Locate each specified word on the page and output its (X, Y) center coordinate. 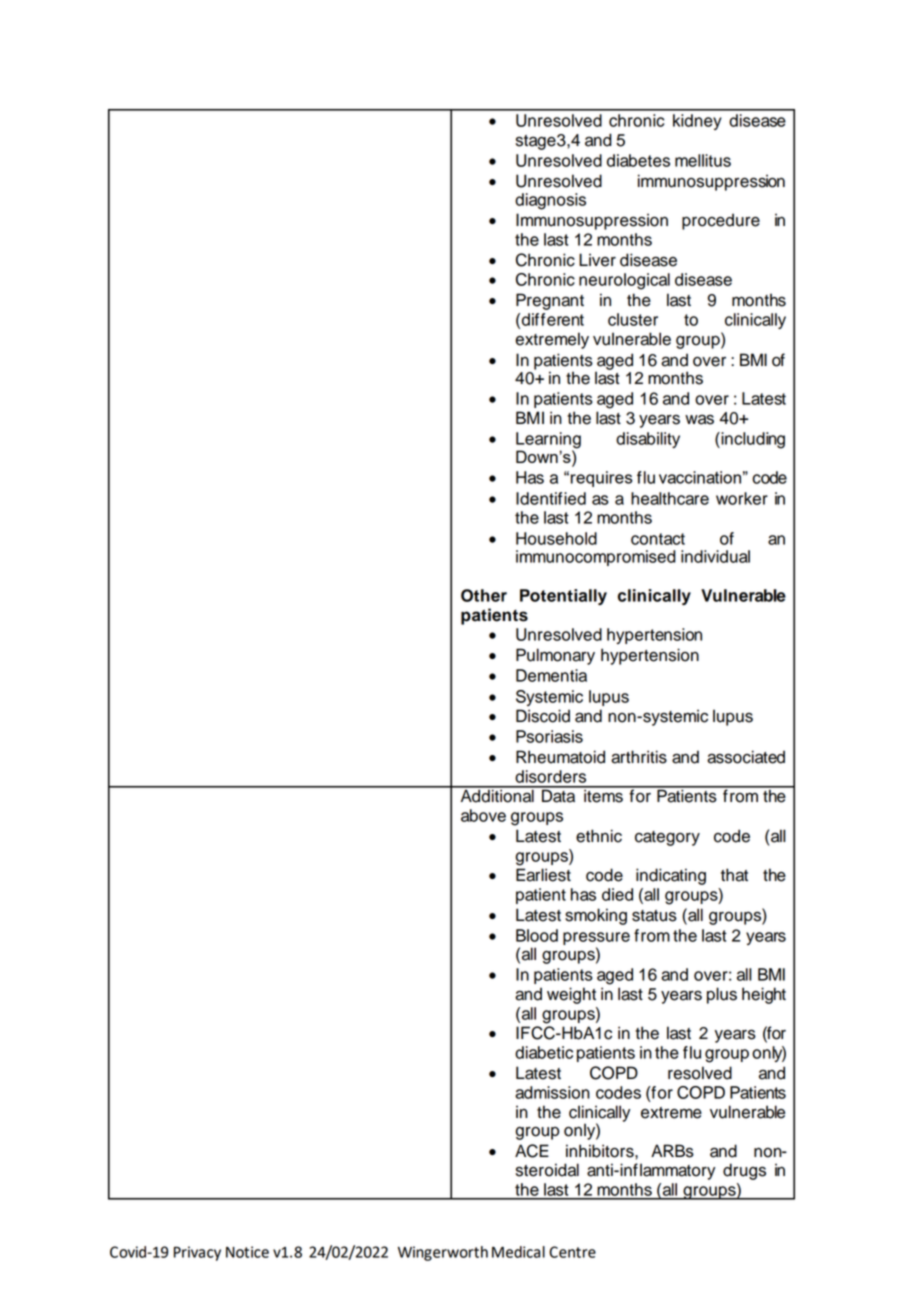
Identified (551, 498)
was (699, 419)
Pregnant (550, 301)
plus (722, 995)
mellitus (703, 160)
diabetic (544, 1052)
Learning (548, 441)
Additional (497, 795)
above (483, 815)
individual (715, 556)
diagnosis (550, 201)
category (667, 838)
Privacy (197, 1253)
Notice (247, 1252)
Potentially (563, 597)
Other (484, 595)
